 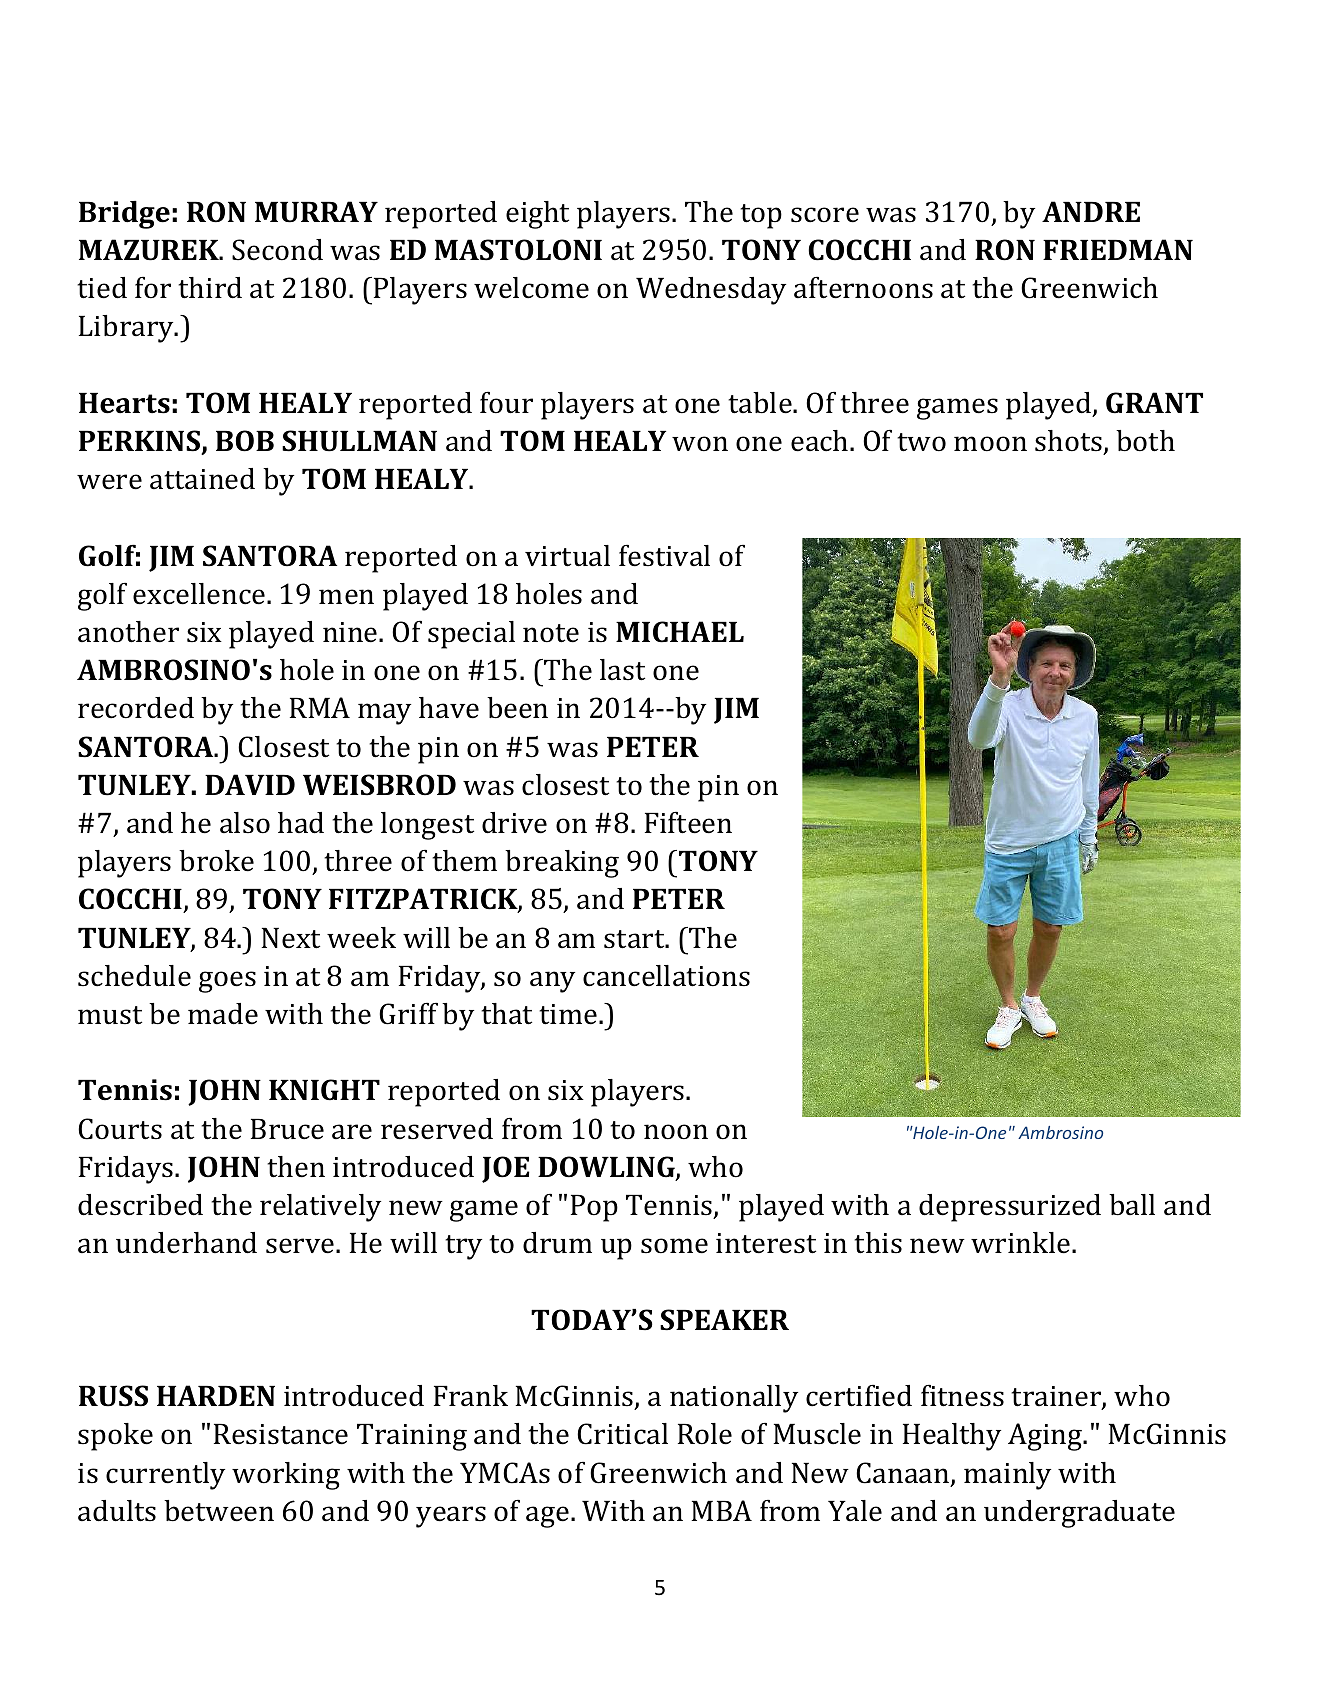 What do you see at coordinates (569, 1014) in the screenshot?
I see `time` at bounding box center [569, 1014].
